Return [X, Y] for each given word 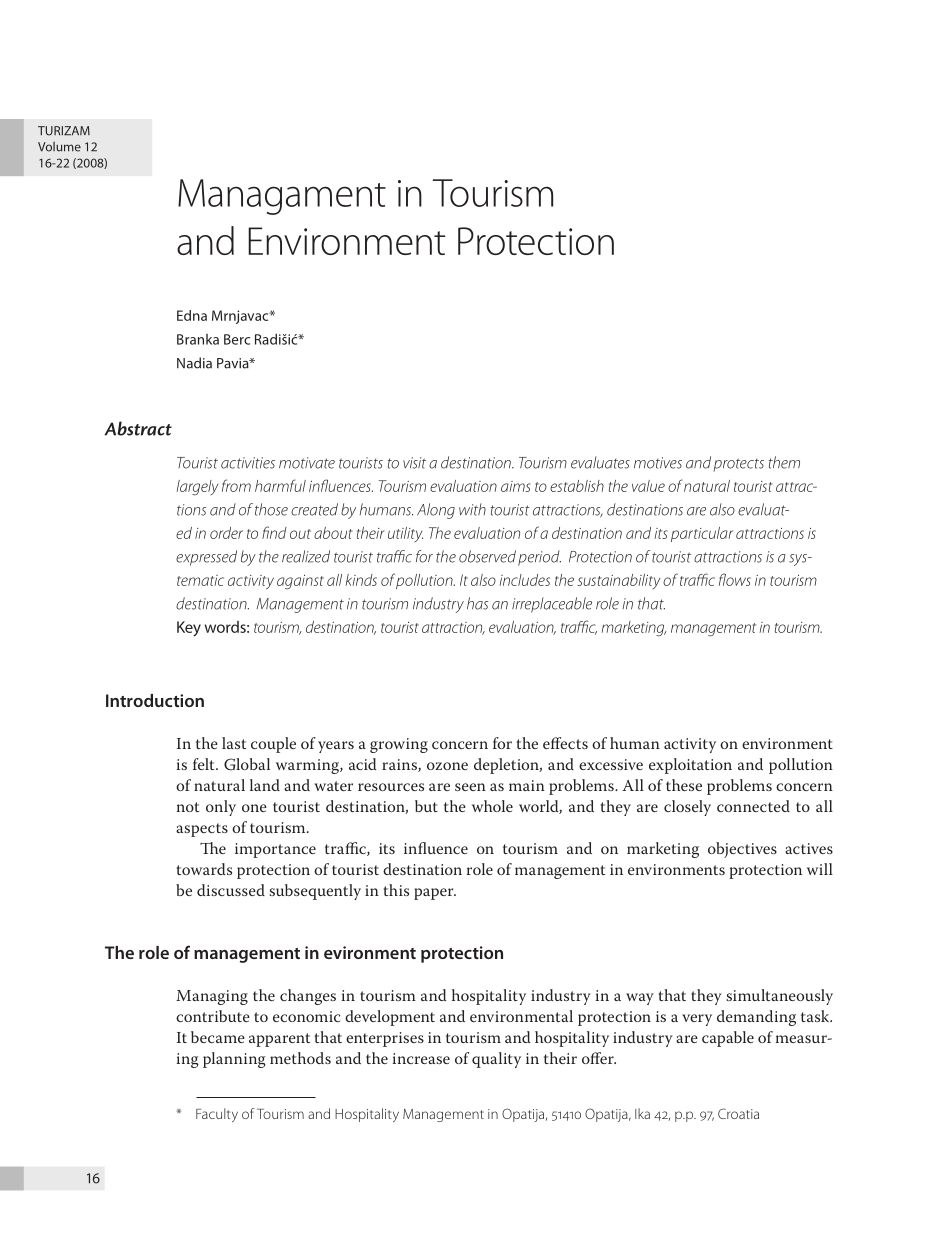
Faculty [217, 1115]
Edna [192, 315]
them [784, 462]
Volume [59, 147]
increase [421, 1058]
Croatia [738, 1113]
